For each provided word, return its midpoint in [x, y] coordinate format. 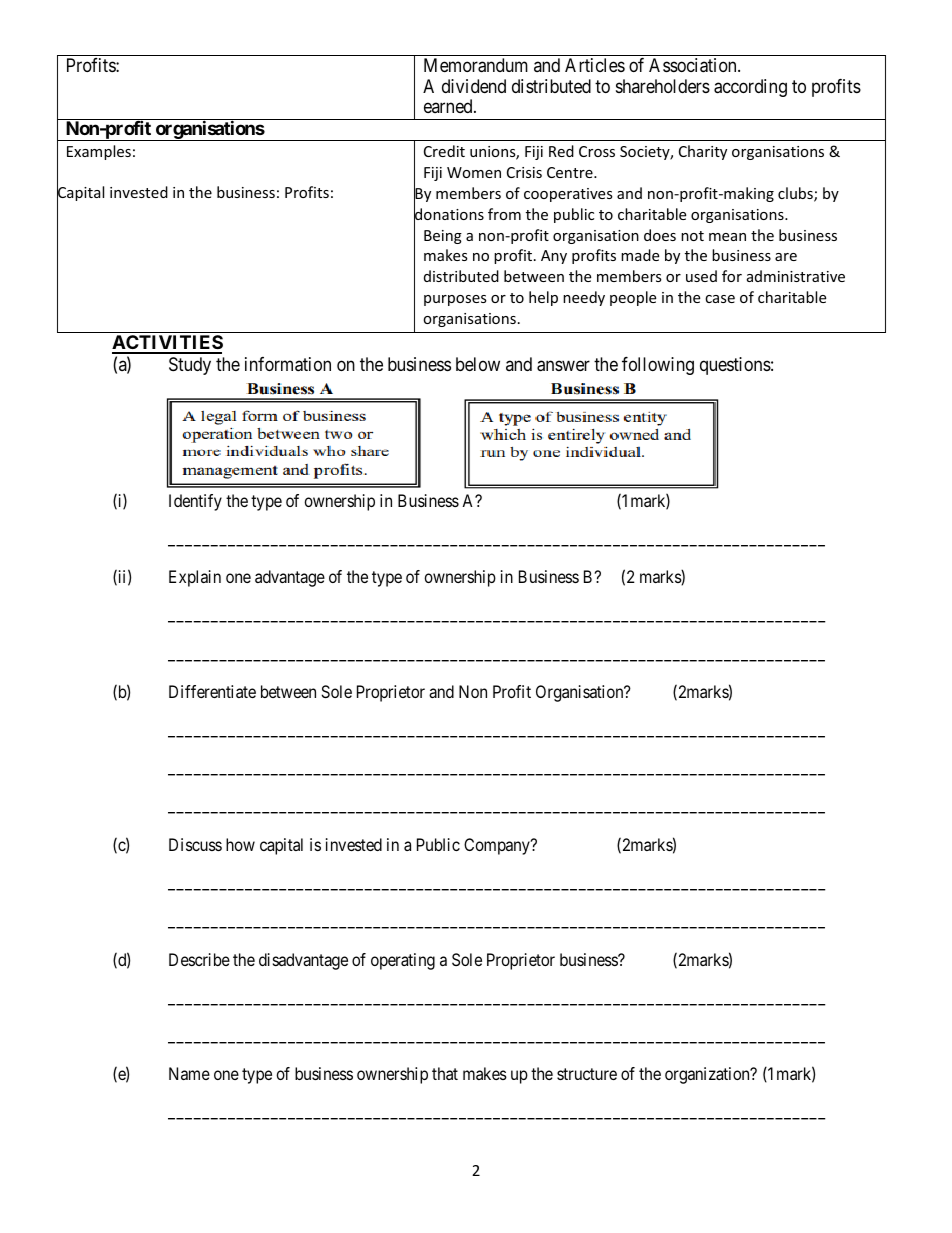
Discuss [195, 844]
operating [403, 961]
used [701, 276]
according [750, 88]
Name [189, 1073]
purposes [455, 300]
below [478, 364]
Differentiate [212, 691]
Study [190, 366]
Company [498, 846]
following [658, 366]
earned [449, 106]
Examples [99, 152]
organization [708, 1075]
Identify [195, 502]
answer [563, 366]
